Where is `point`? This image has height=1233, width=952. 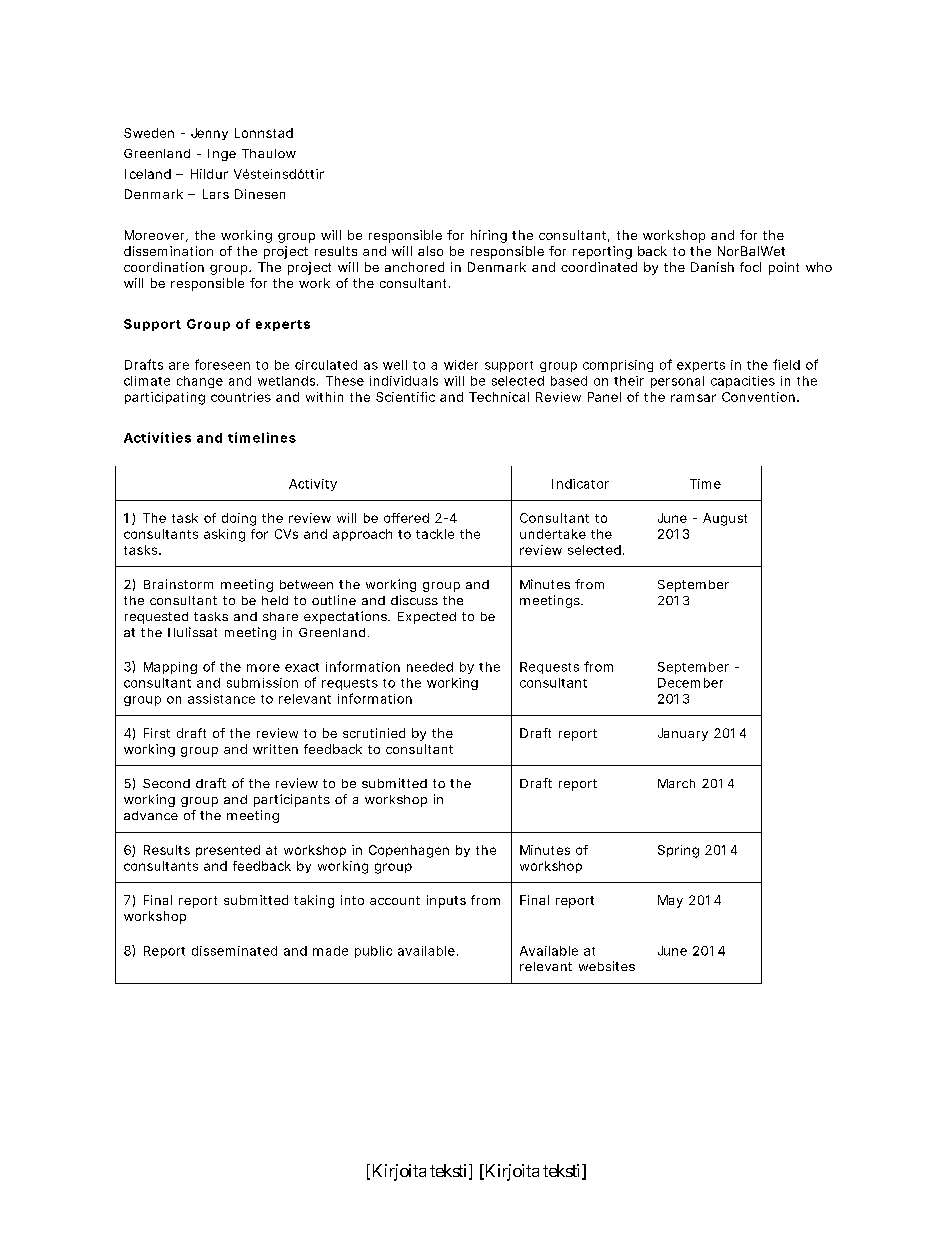 point is located at coordinates (784, 268).
